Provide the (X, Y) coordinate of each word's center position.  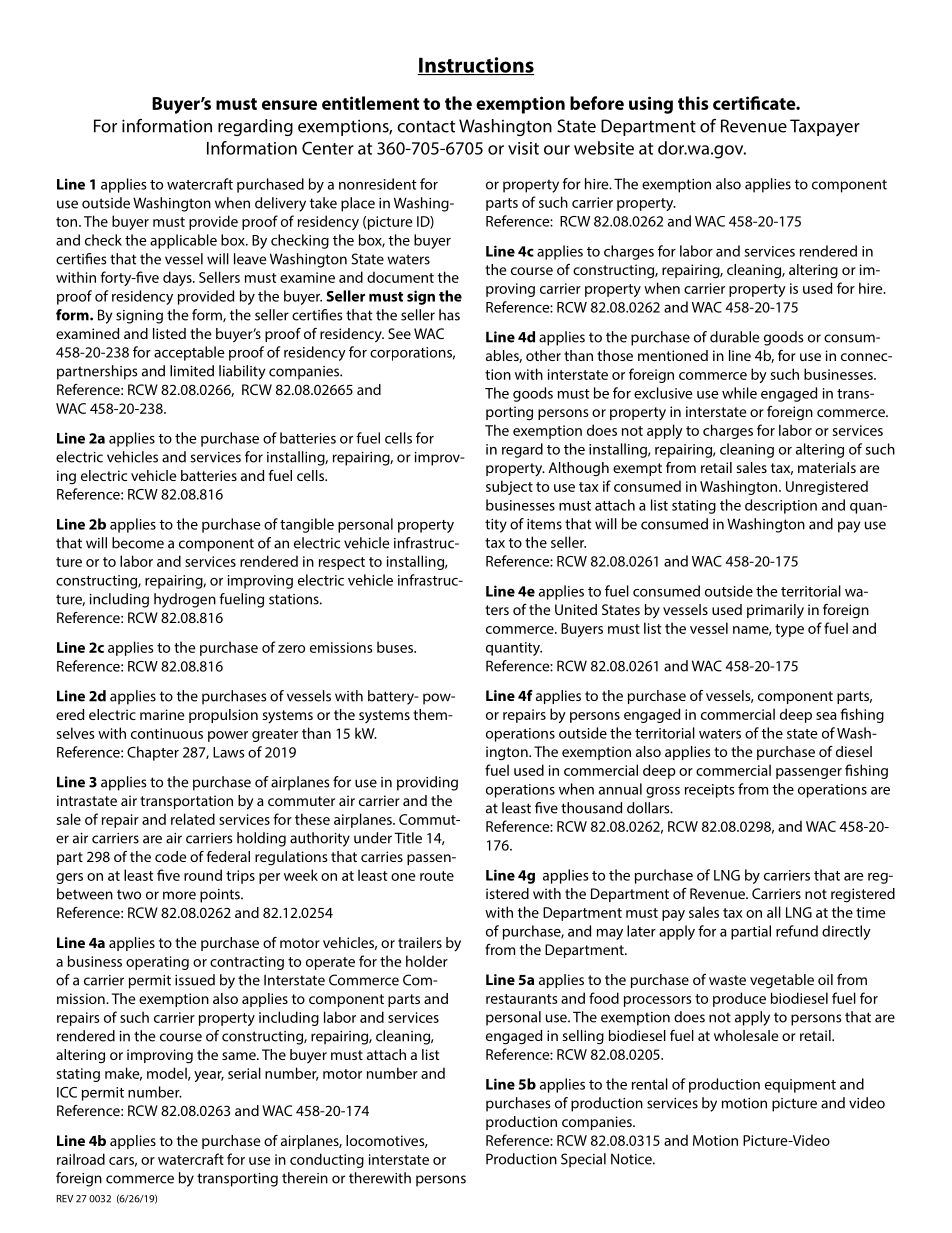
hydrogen (185, 600)
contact (426, 126)
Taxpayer (825, 127)
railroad (81, 1159)
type (789, 630)
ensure (289, 105)
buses (396, 647)
